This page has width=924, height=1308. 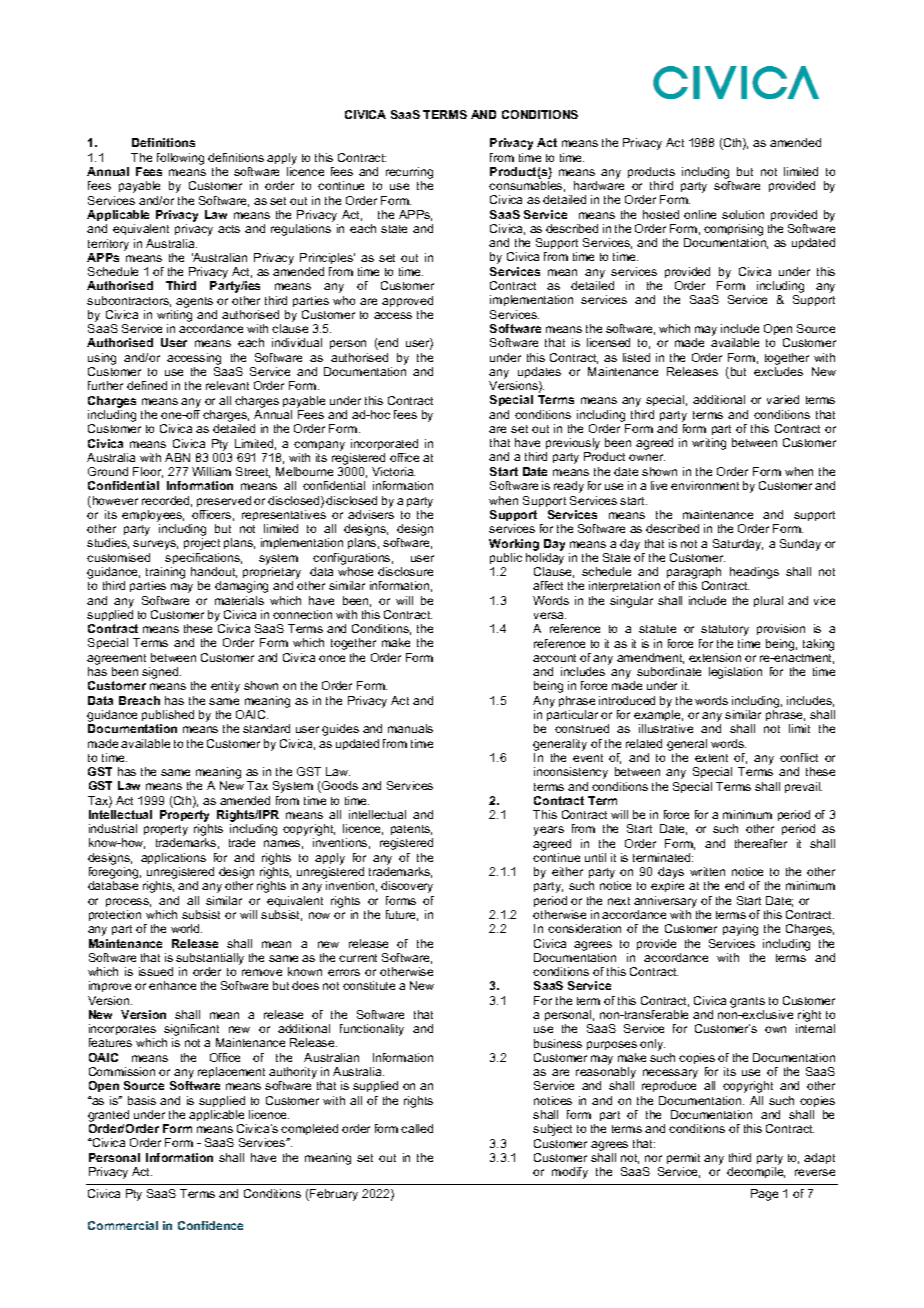 I want to click on recurring, so click(x=409, y=174).
